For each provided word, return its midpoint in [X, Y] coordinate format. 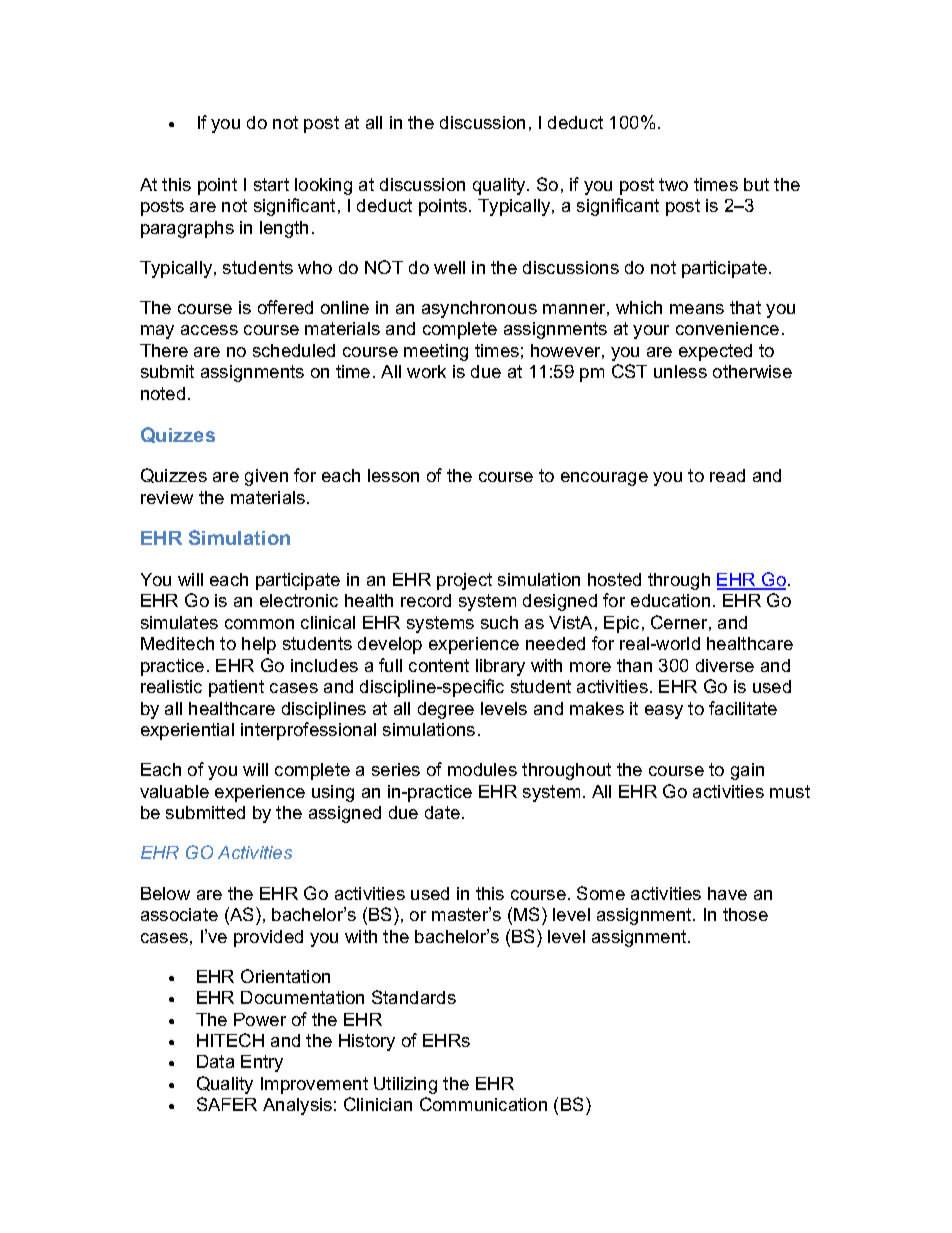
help [259, 645]
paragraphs [187, 229]
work [426, 371]
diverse [725, 665]
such [499, 622]
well [449, 267]
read [727, 475]
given [266, 477]
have [727, 893]
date [442, 812]
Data [215, 1061]
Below [165, 893]
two [673, 184]
